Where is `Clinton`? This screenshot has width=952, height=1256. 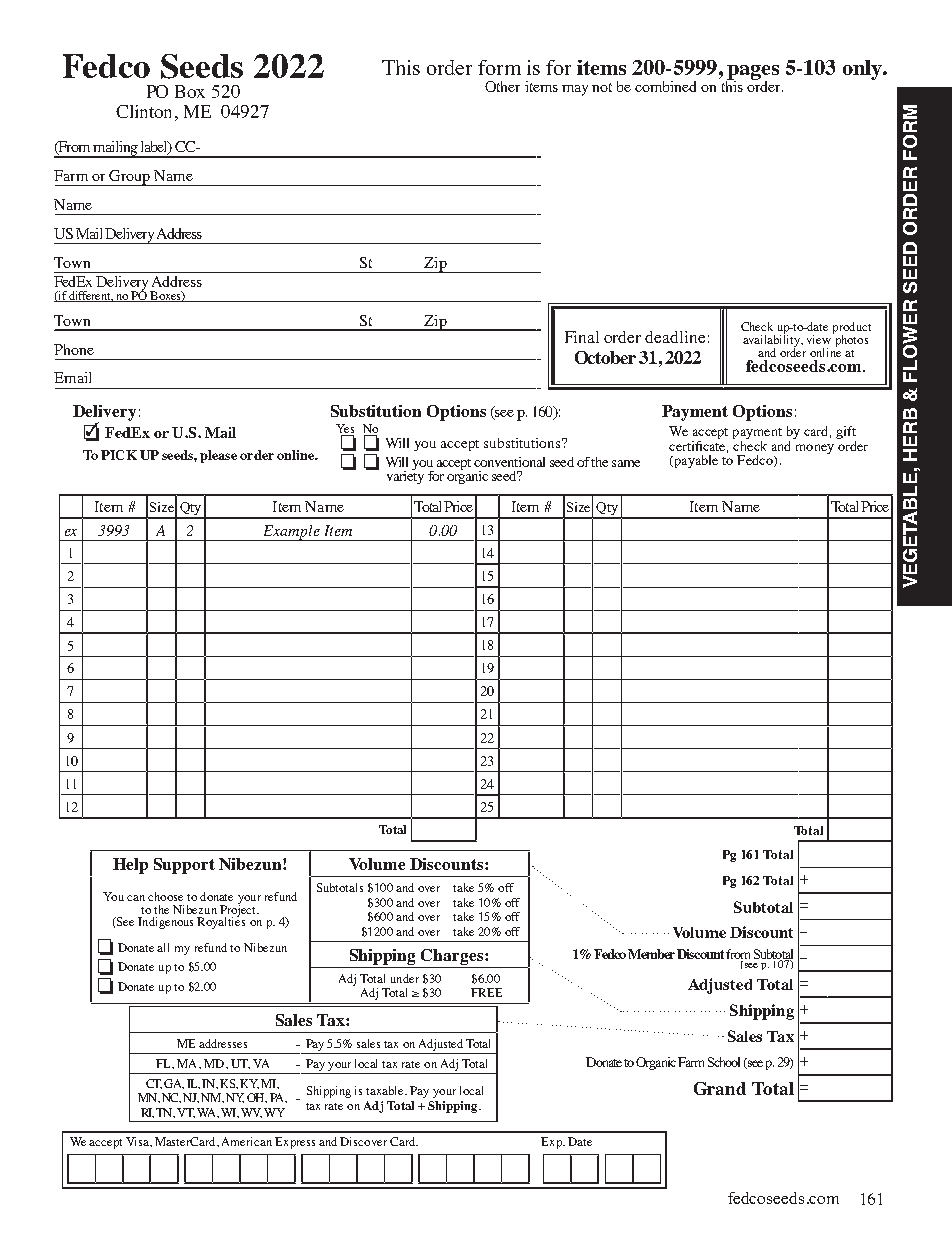 Clinton is located at coordinates (146, 111).
